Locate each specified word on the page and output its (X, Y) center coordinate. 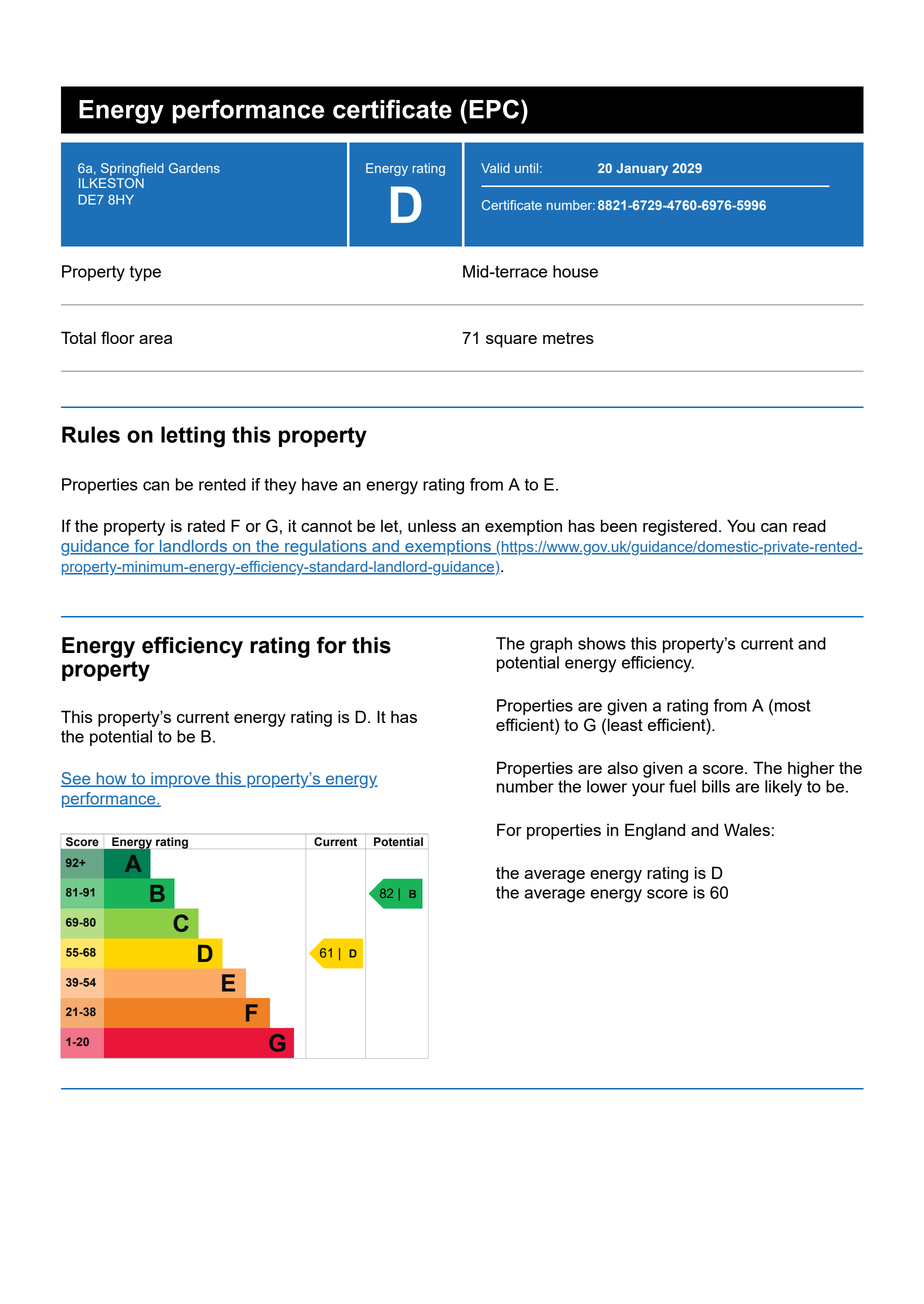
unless (432, 525)
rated (206, 525)
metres (568, 338)
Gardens (194, 168)
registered (680, 527)
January (642, 169)
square (511, 341)
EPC (494, 109)
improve (180, 780)
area (155, 339)
